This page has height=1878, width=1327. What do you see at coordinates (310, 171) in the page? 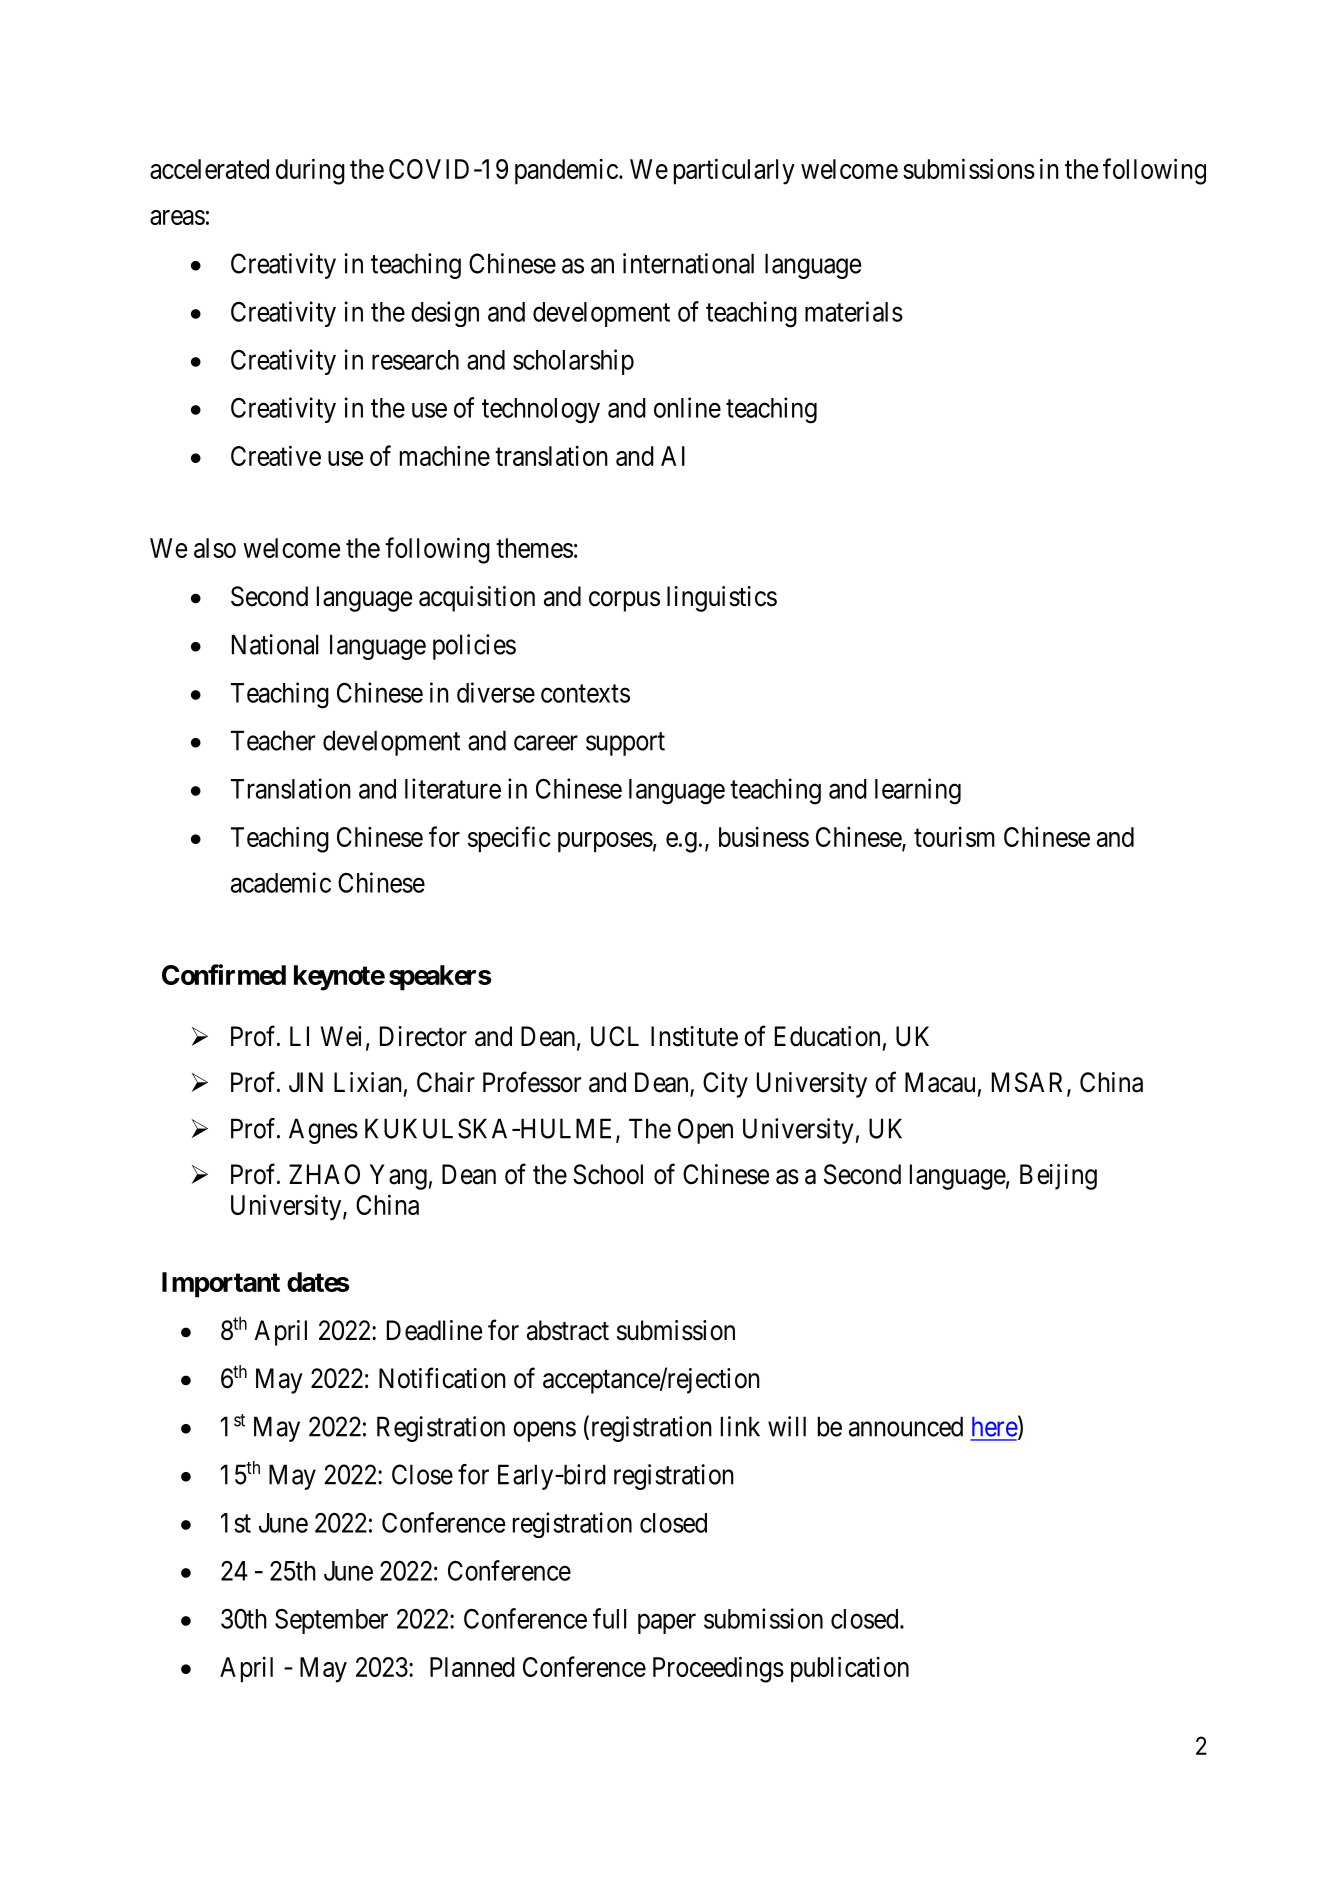
I see `during` at bounding box center [310, 171].
